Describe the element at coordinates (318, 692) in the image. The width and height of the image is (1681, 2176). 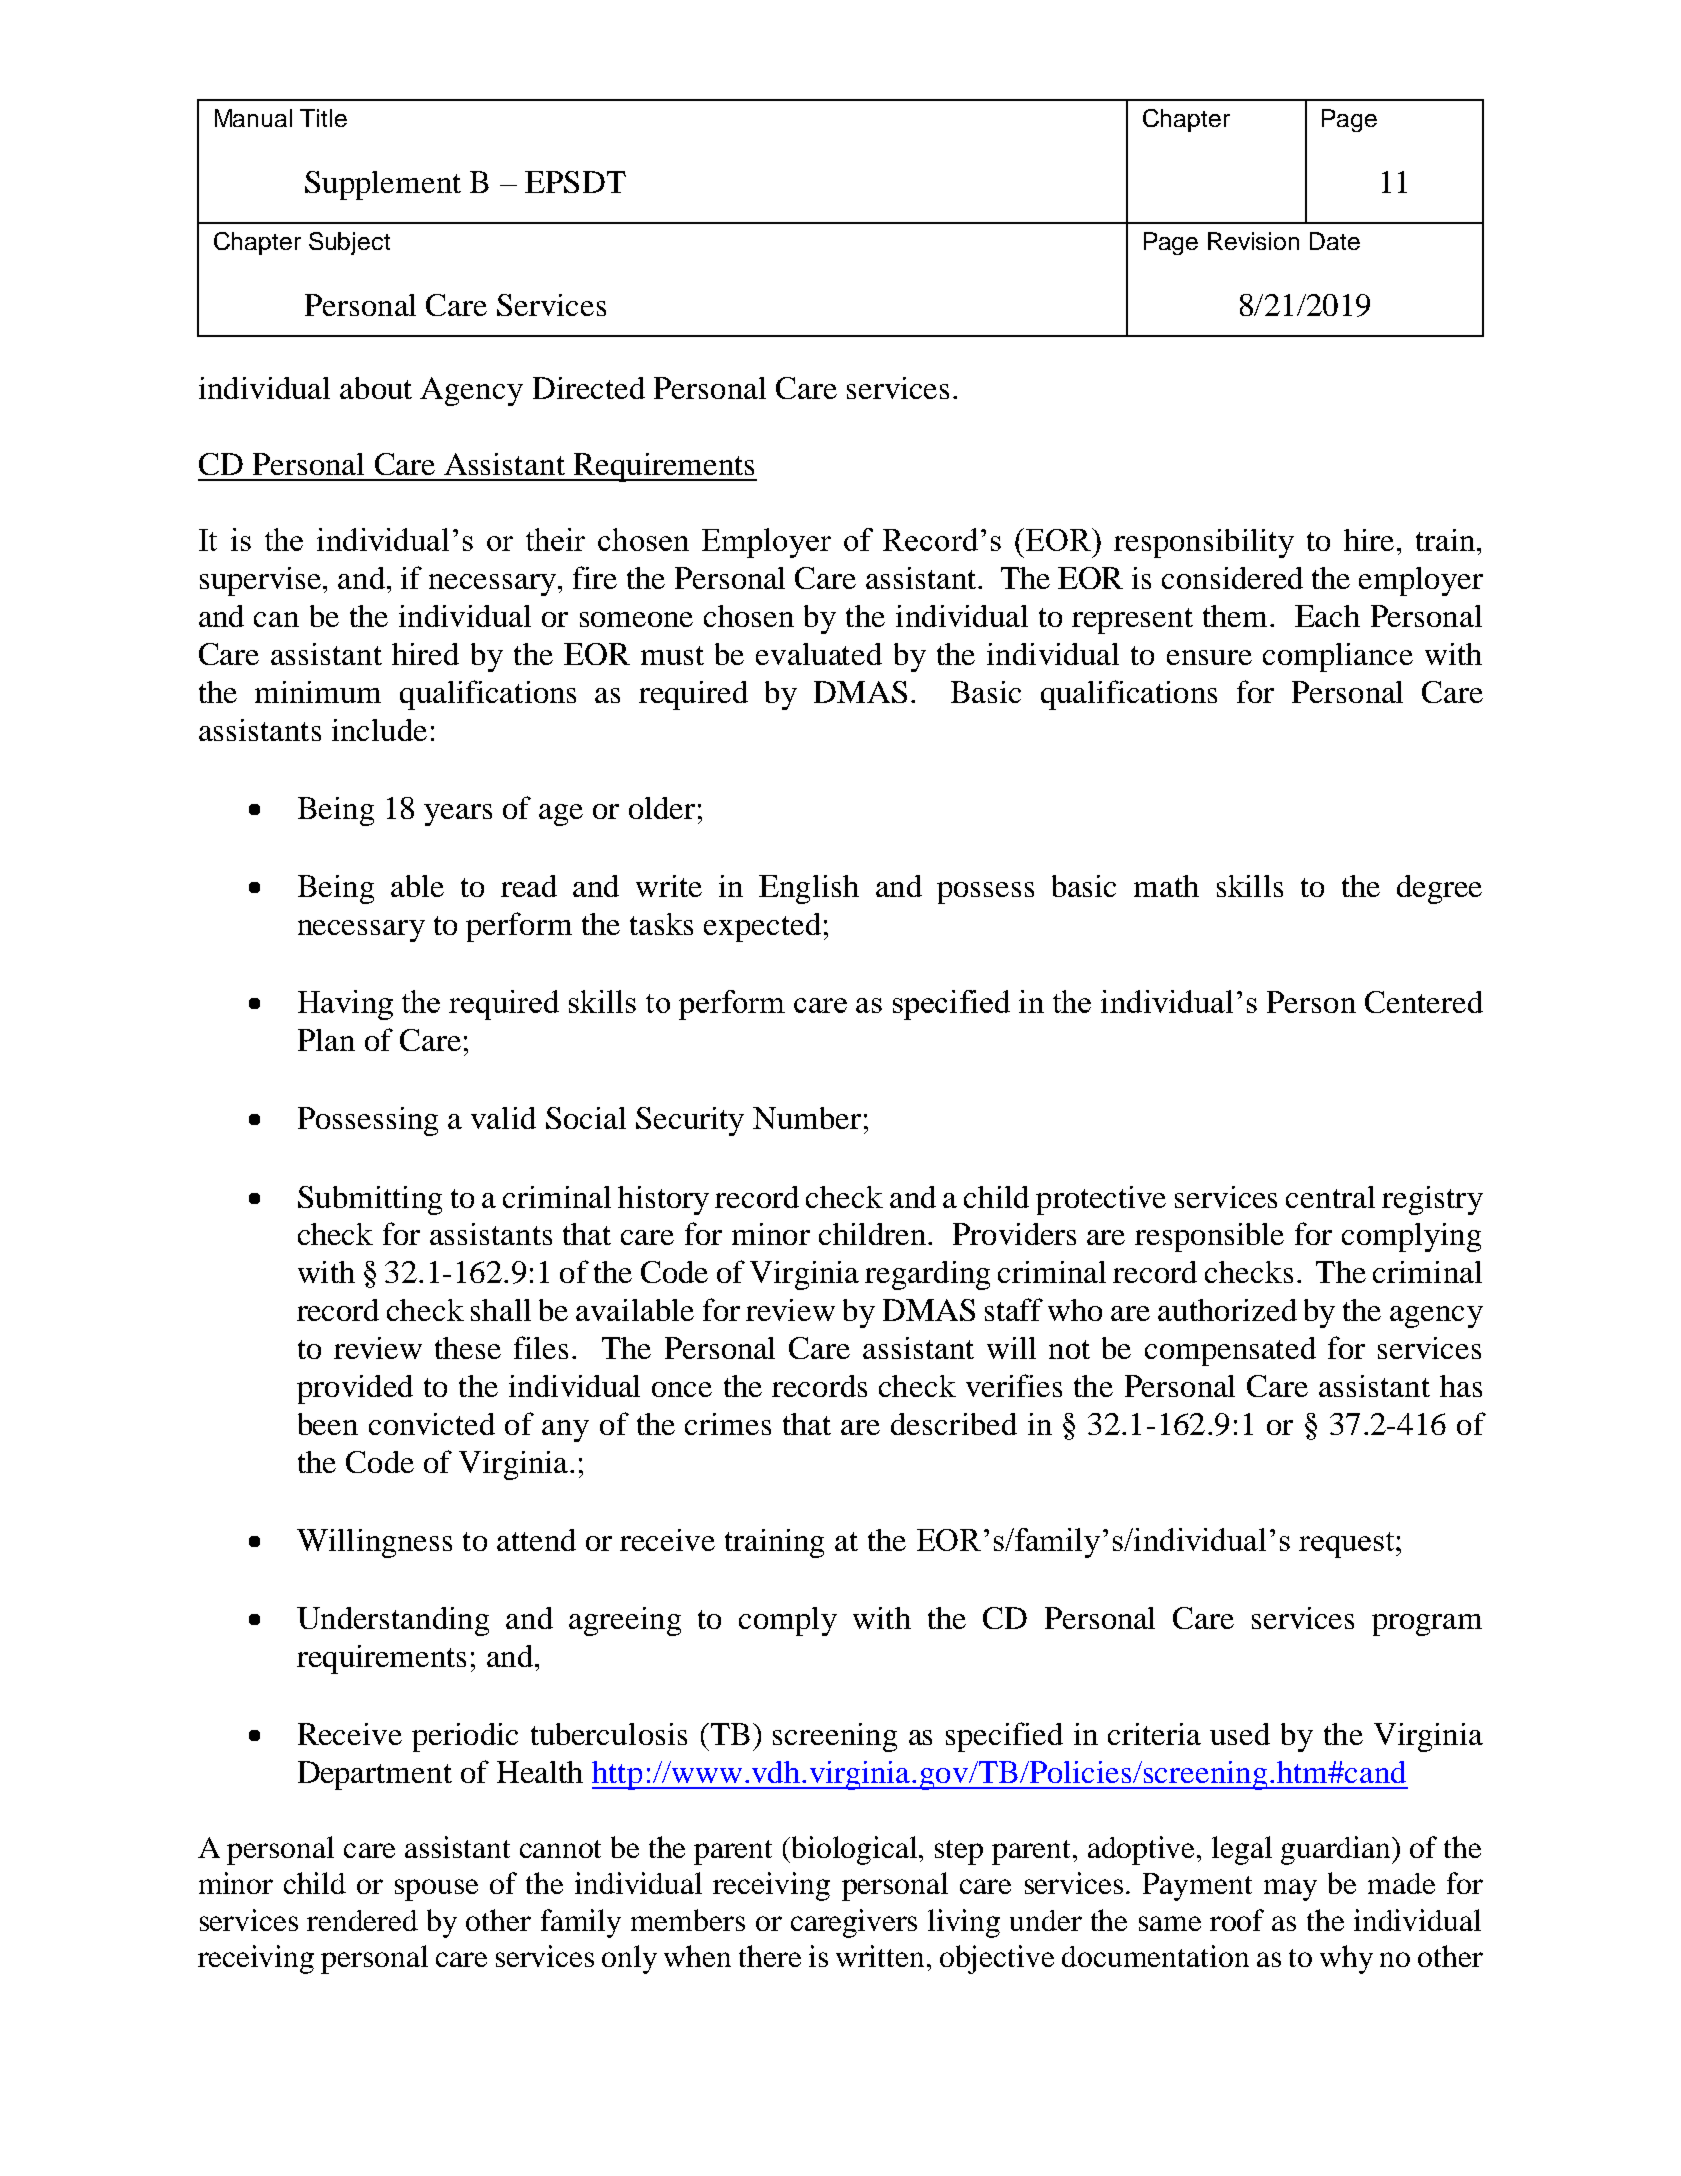
I see `minimum` at that location.
